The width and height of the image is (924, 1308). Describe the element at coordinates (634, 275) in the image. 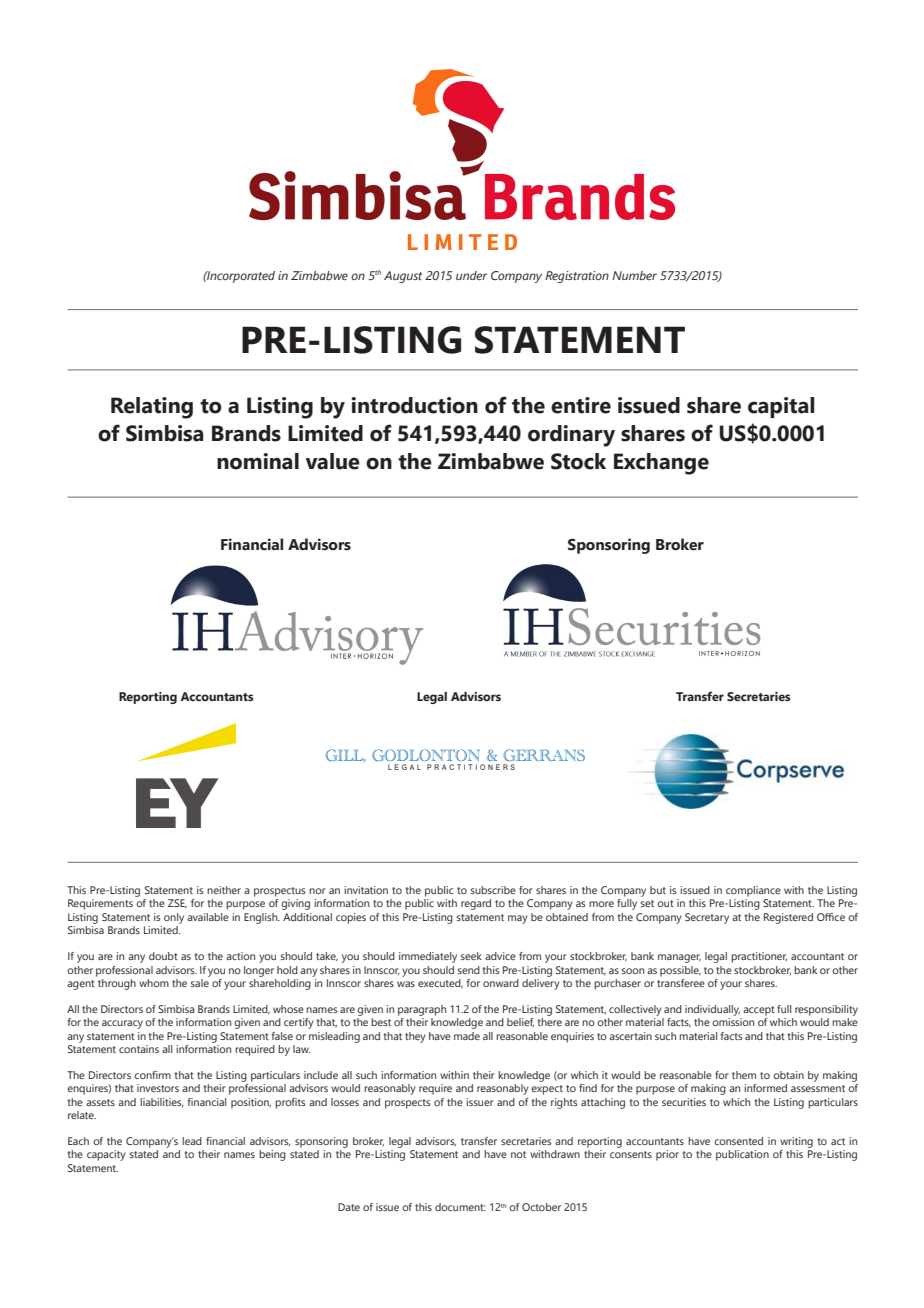

I see `Number` at that location.
